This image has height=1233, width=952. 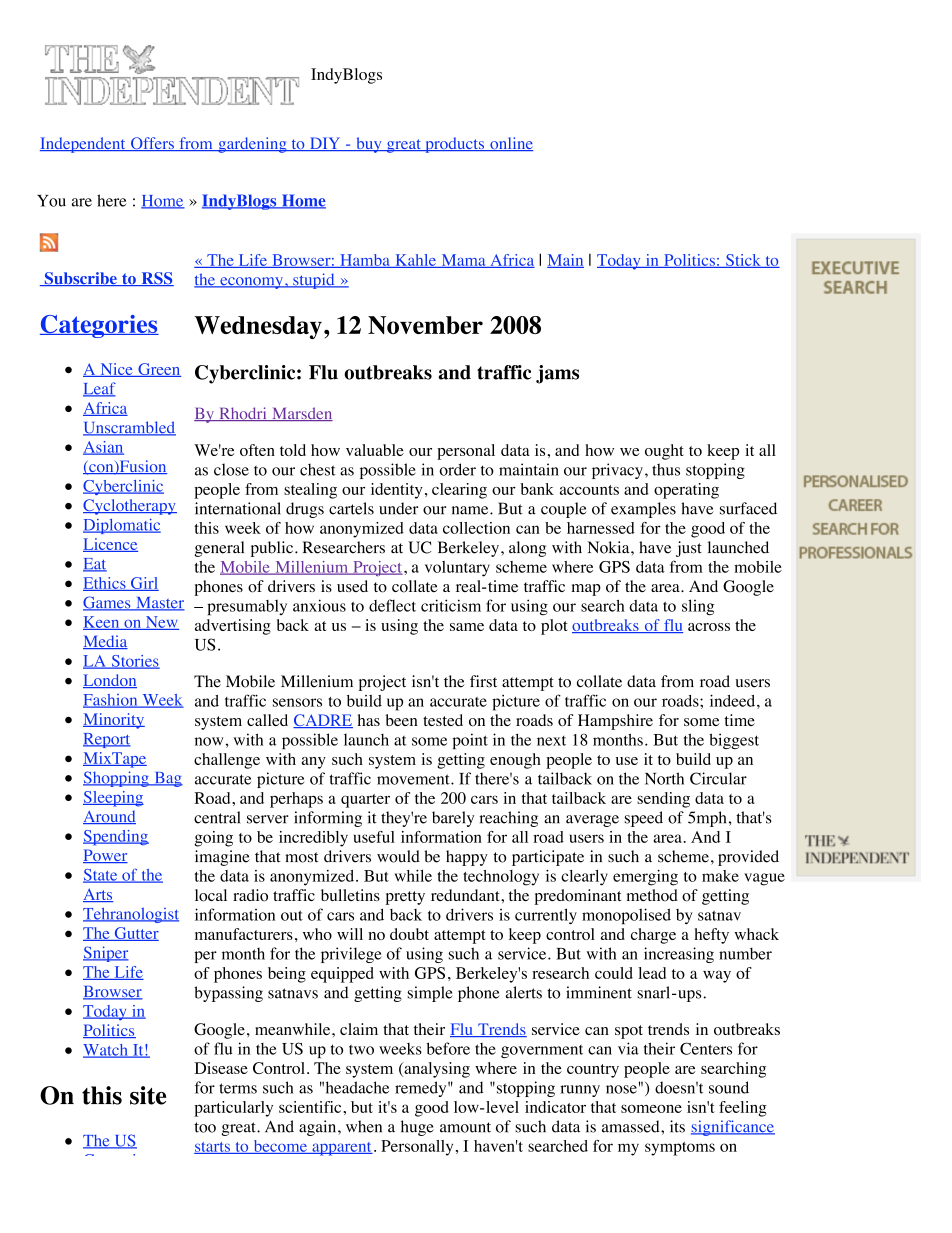 What do you see at coordinates (369, 145) in the image?
I see `buy` at bounding box center [369, 145].
